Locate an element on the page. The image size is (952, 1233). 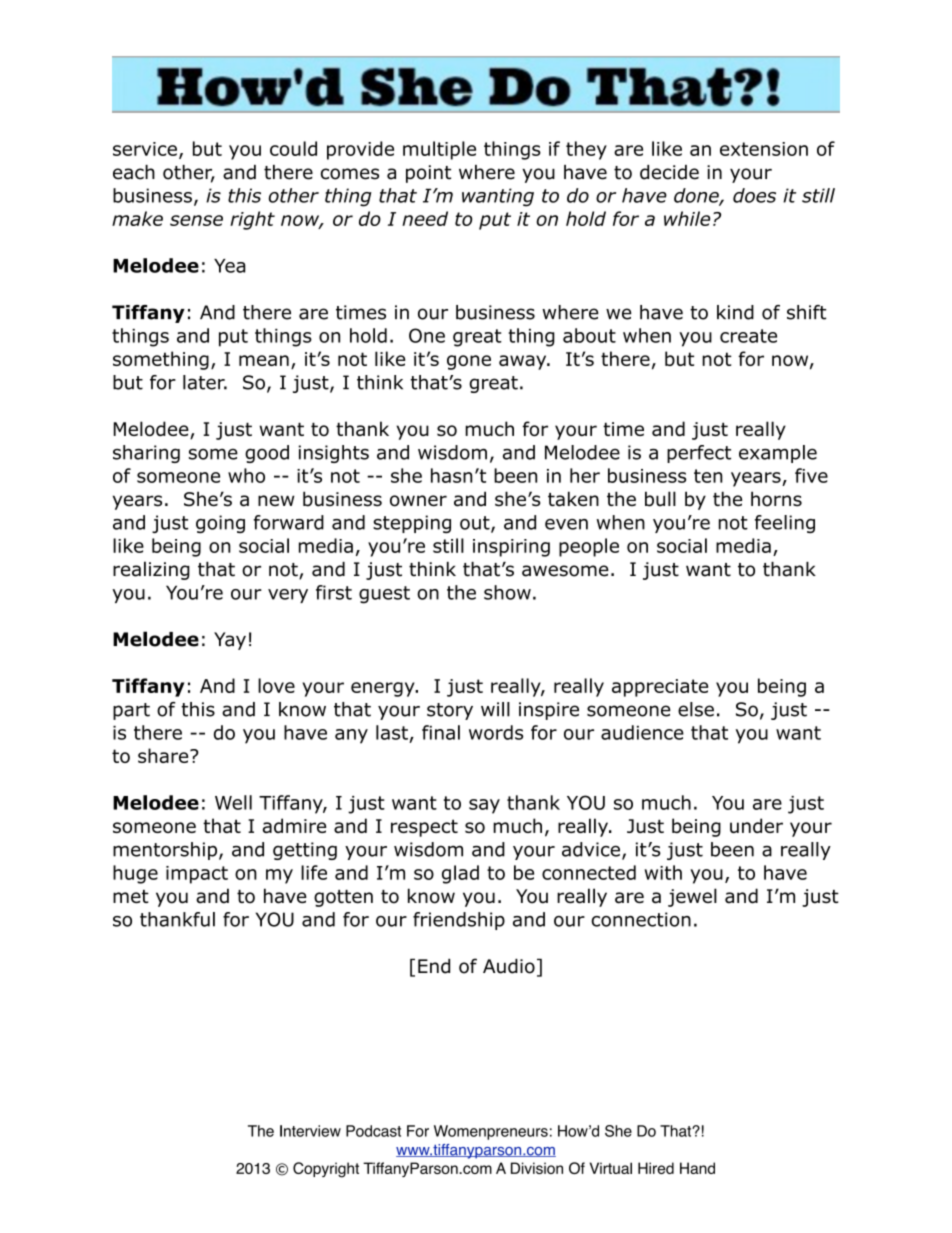
does is located at coordinates (754, 195).
